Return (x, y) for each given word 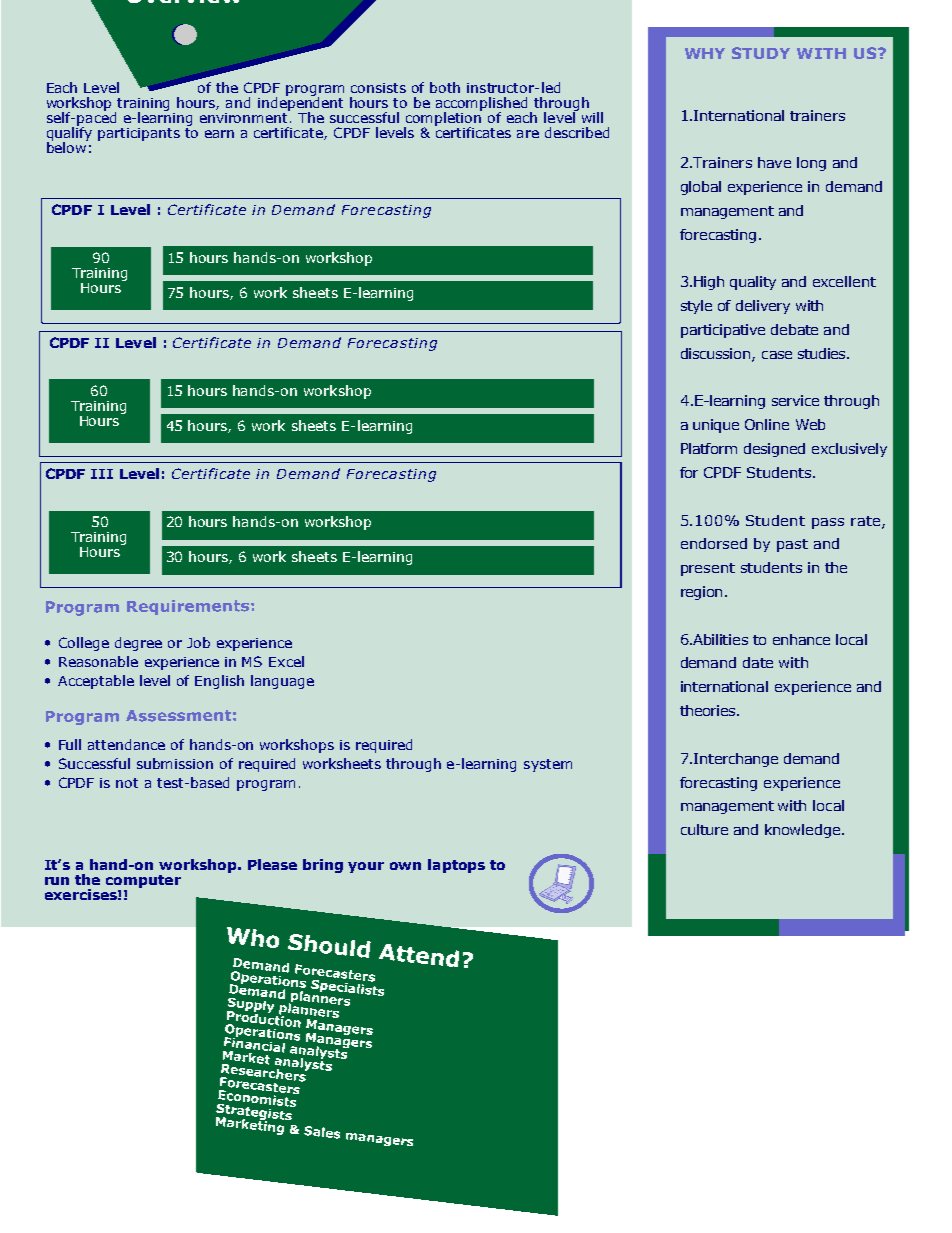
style (696, 307)
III (102, 474)
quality (753, 283)
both (445, 87)
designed (774, 450)
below (67, 146)
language (282, 682)
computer (143, 881)
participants (139, 134)
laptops (456, 866)
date (758, 662)
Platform (709, 448)
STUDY (761, 53)
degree (138, 644)
